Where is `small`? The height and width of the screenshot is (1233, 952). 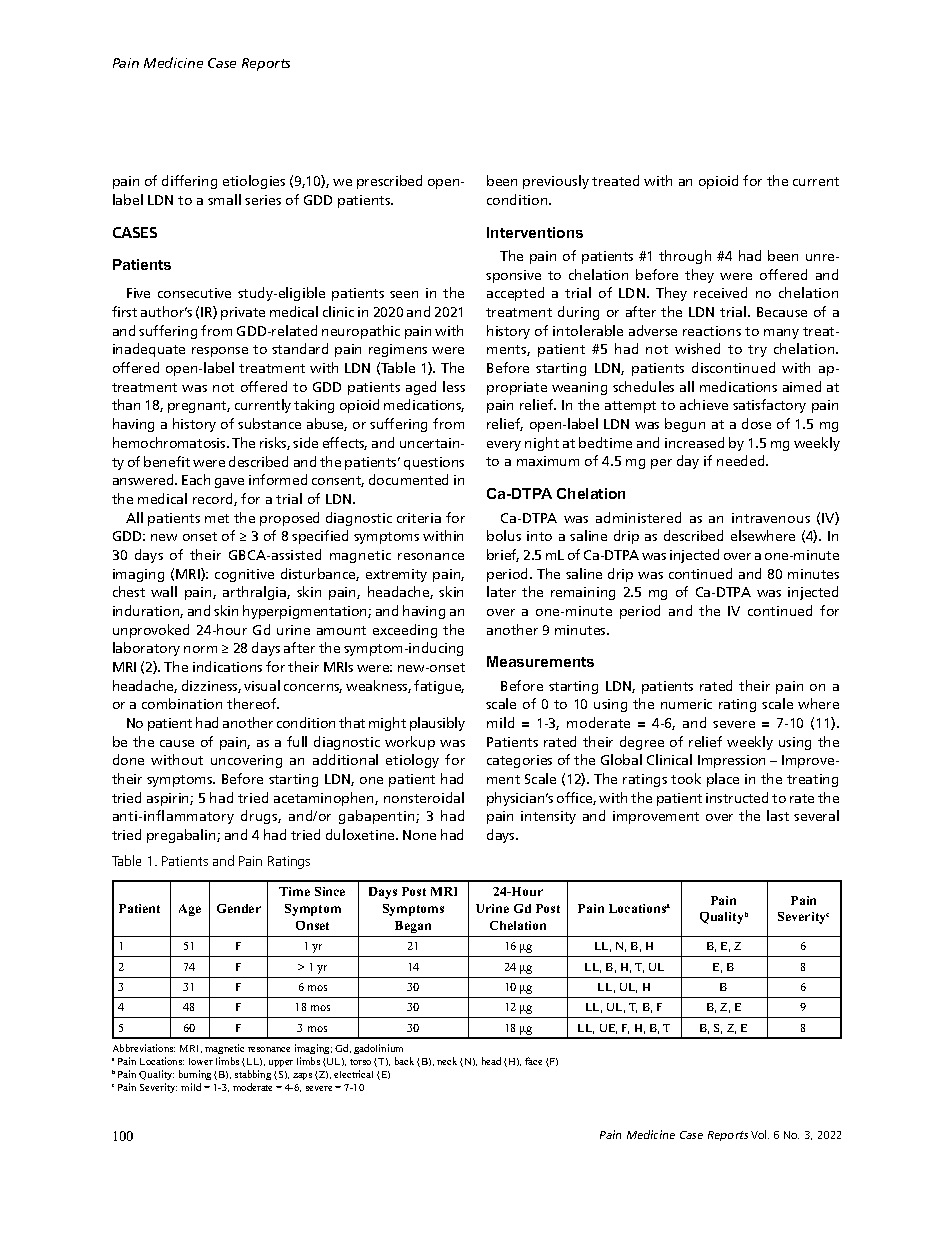
small is located at coordinates (224, 199).
